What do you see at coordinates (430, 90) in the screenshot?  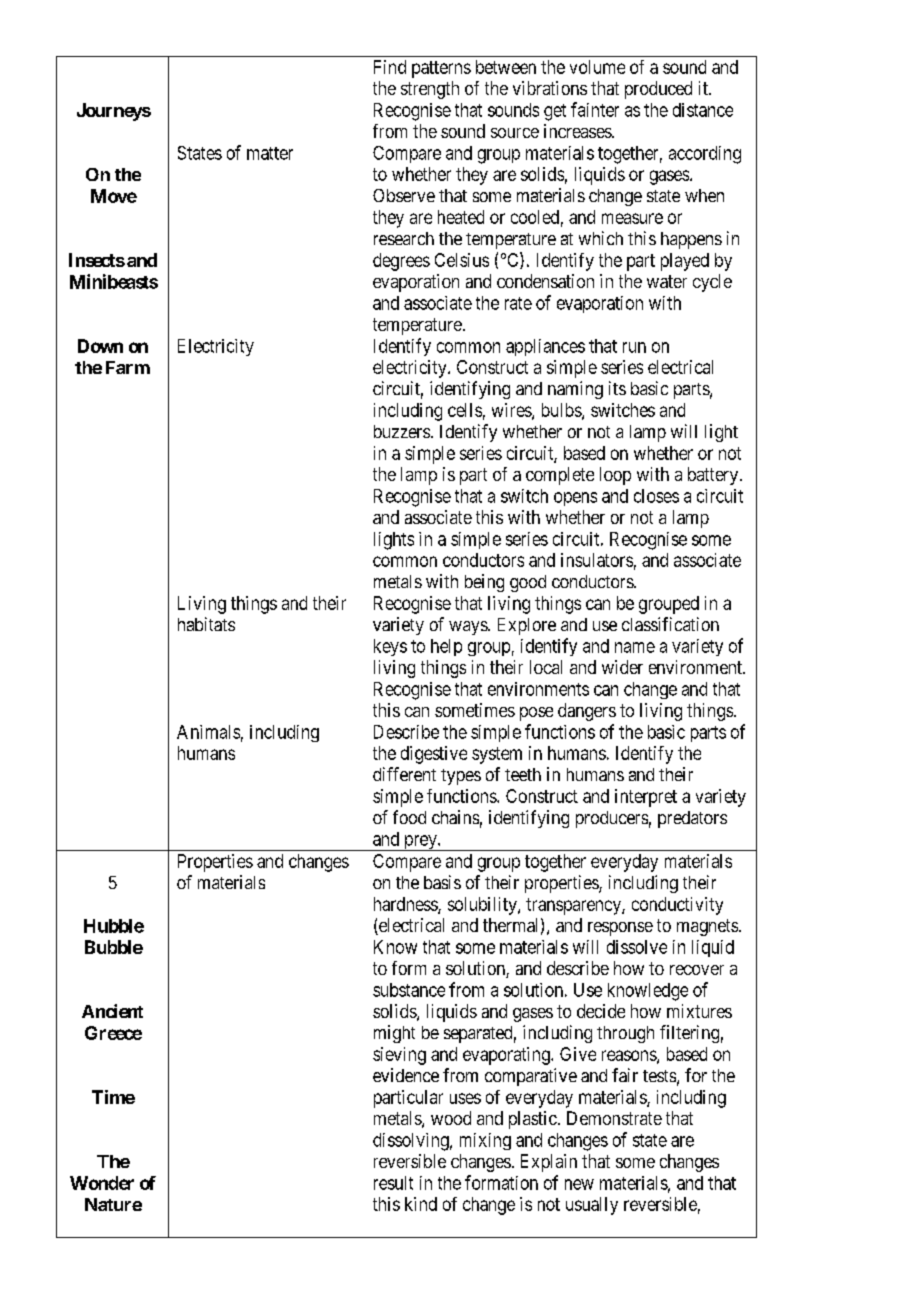 I see `strength` at bounding box center [430, 90].
